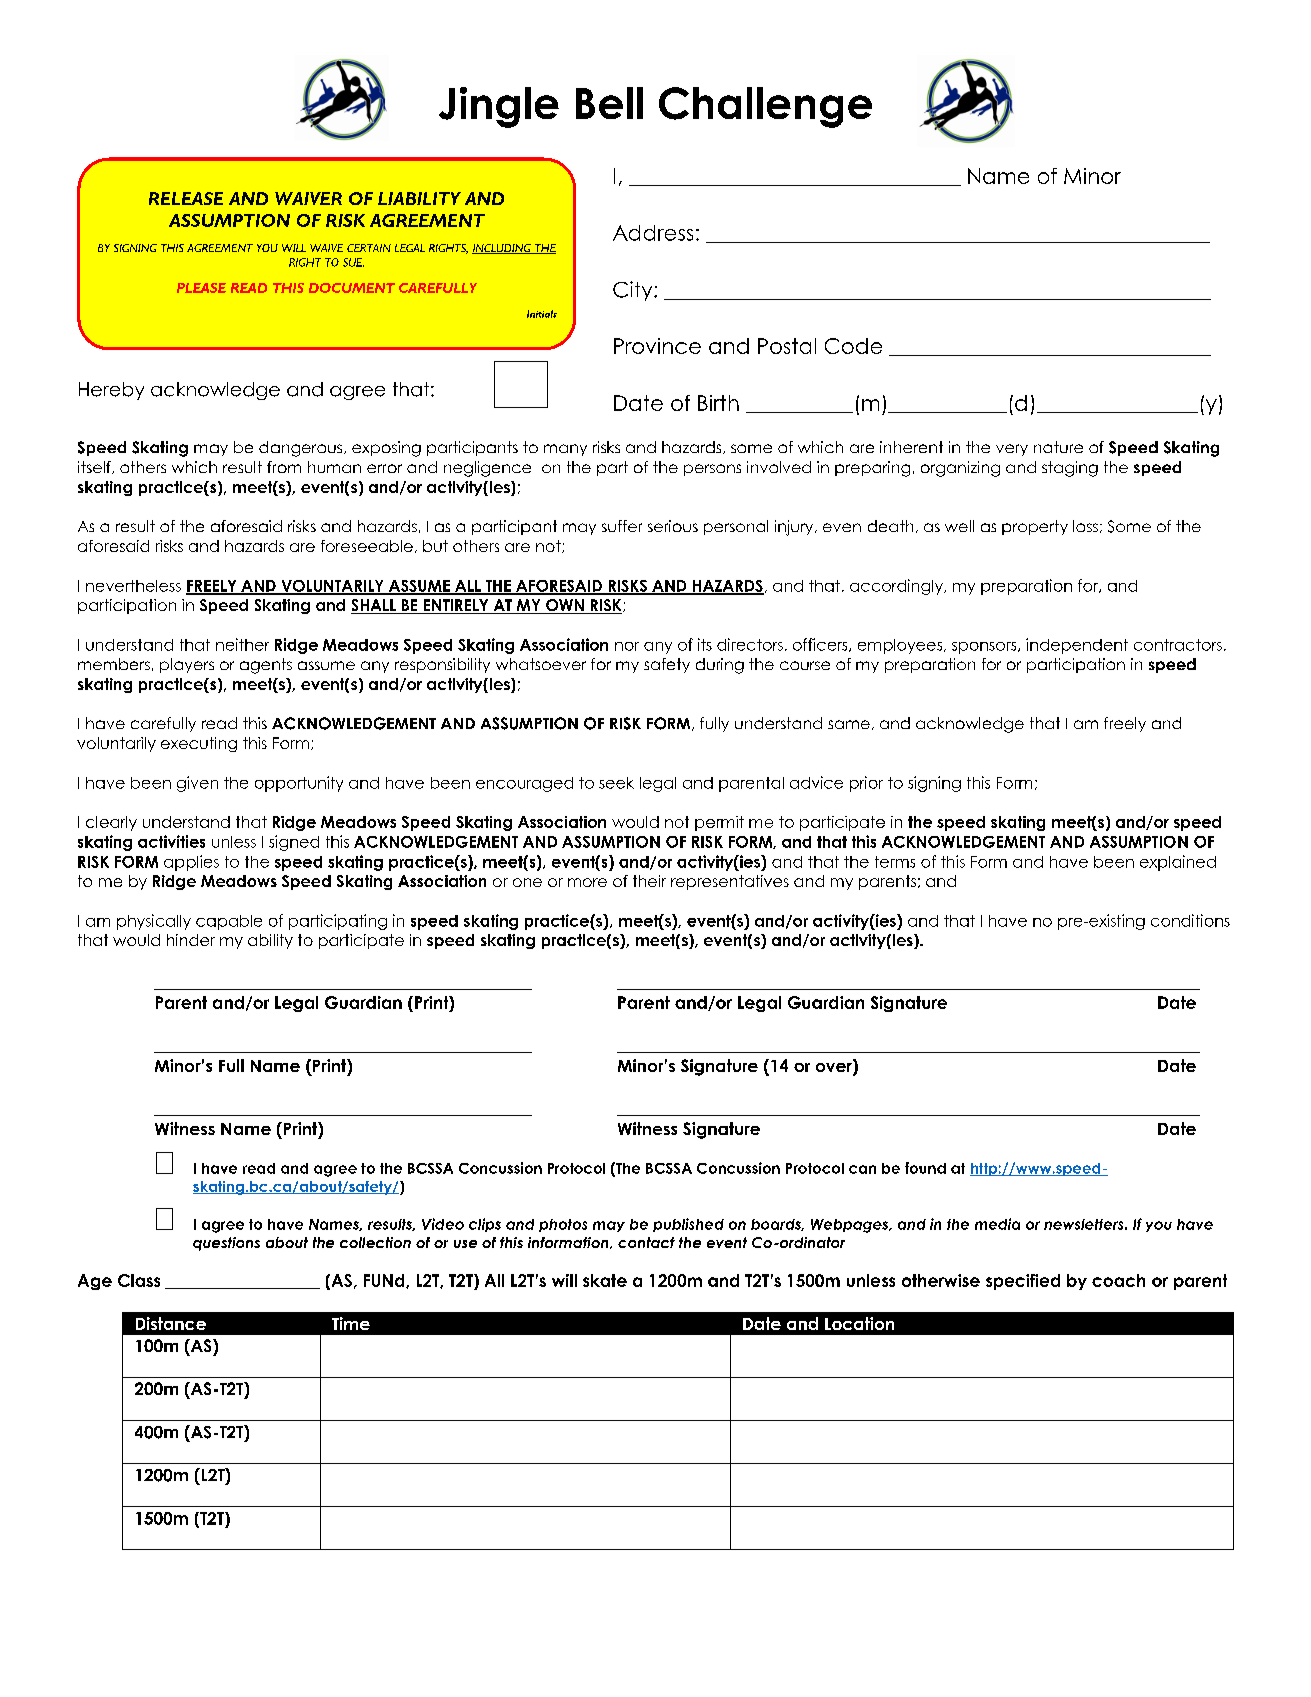 Image resolution: width=1311 pixels, height=1697 pixels. Describe the element at coordinates (226, 1244) in the screenshot. I see `questions` at that location.
